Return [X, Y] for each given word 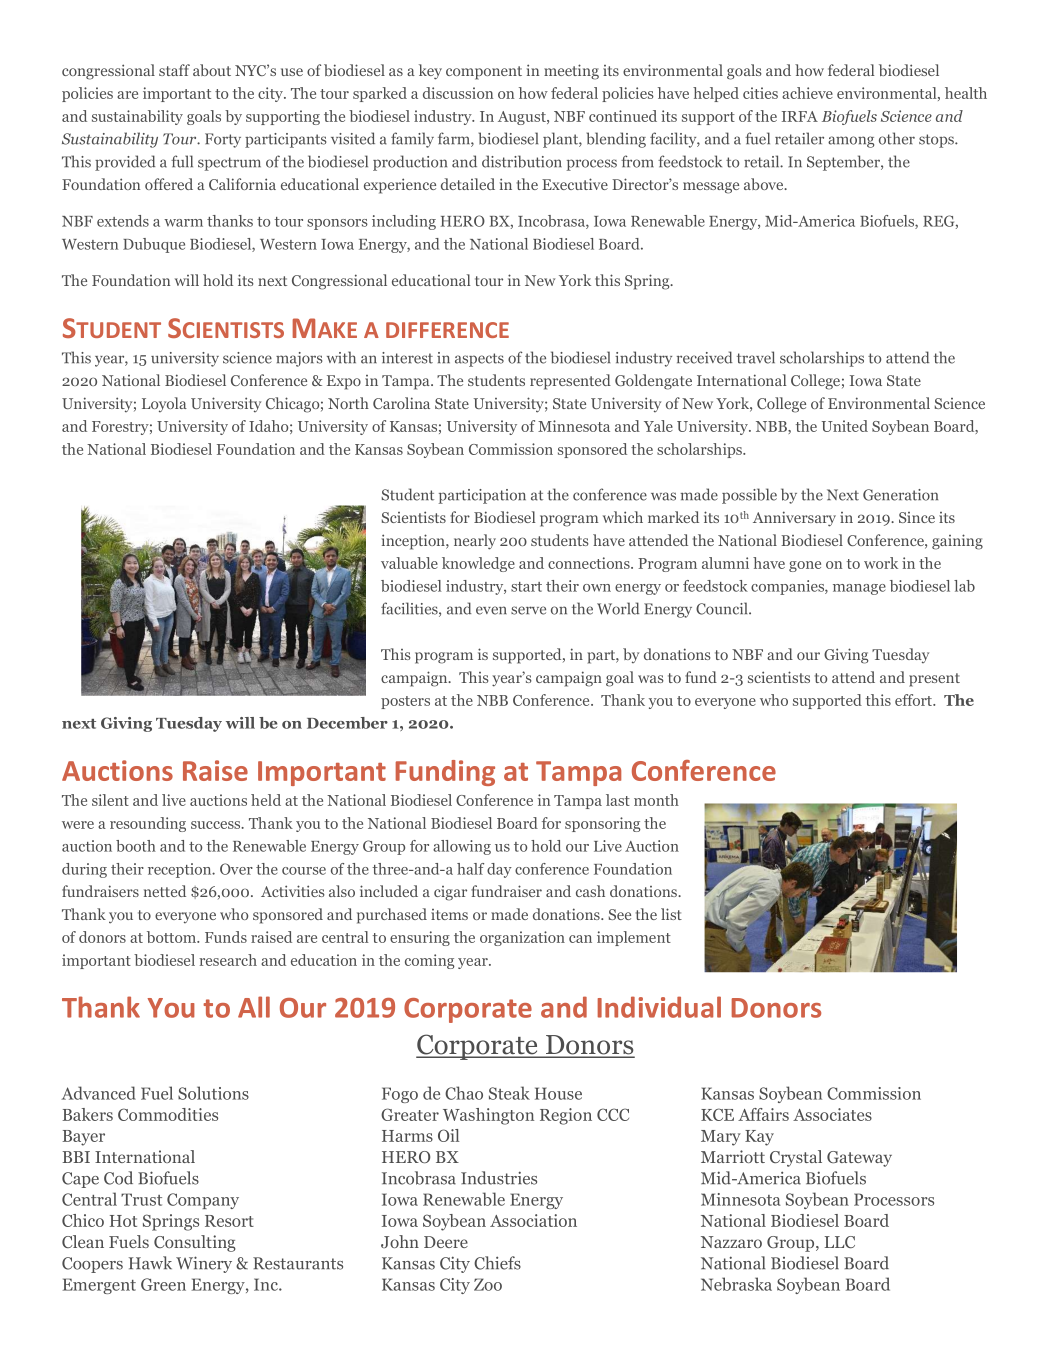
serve [528, 610]
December [347, 723]
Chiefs [497, 1263]
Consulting [195, 1243]
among [851, 142]
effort [915, 700]
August [523, 118]
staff [174, 70]
